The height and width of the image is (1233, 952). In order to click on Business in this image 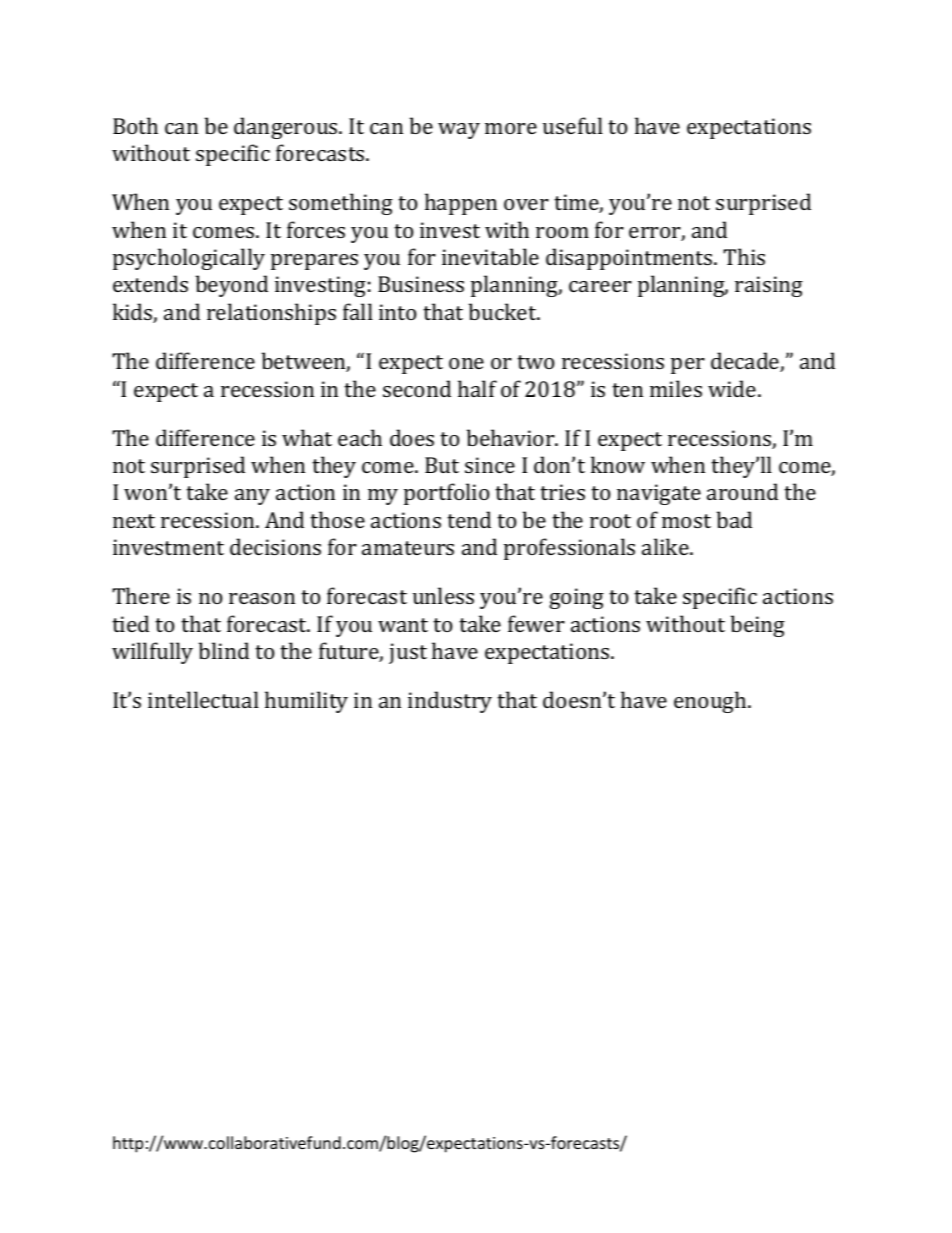, I will do `click(421, 284)`.
